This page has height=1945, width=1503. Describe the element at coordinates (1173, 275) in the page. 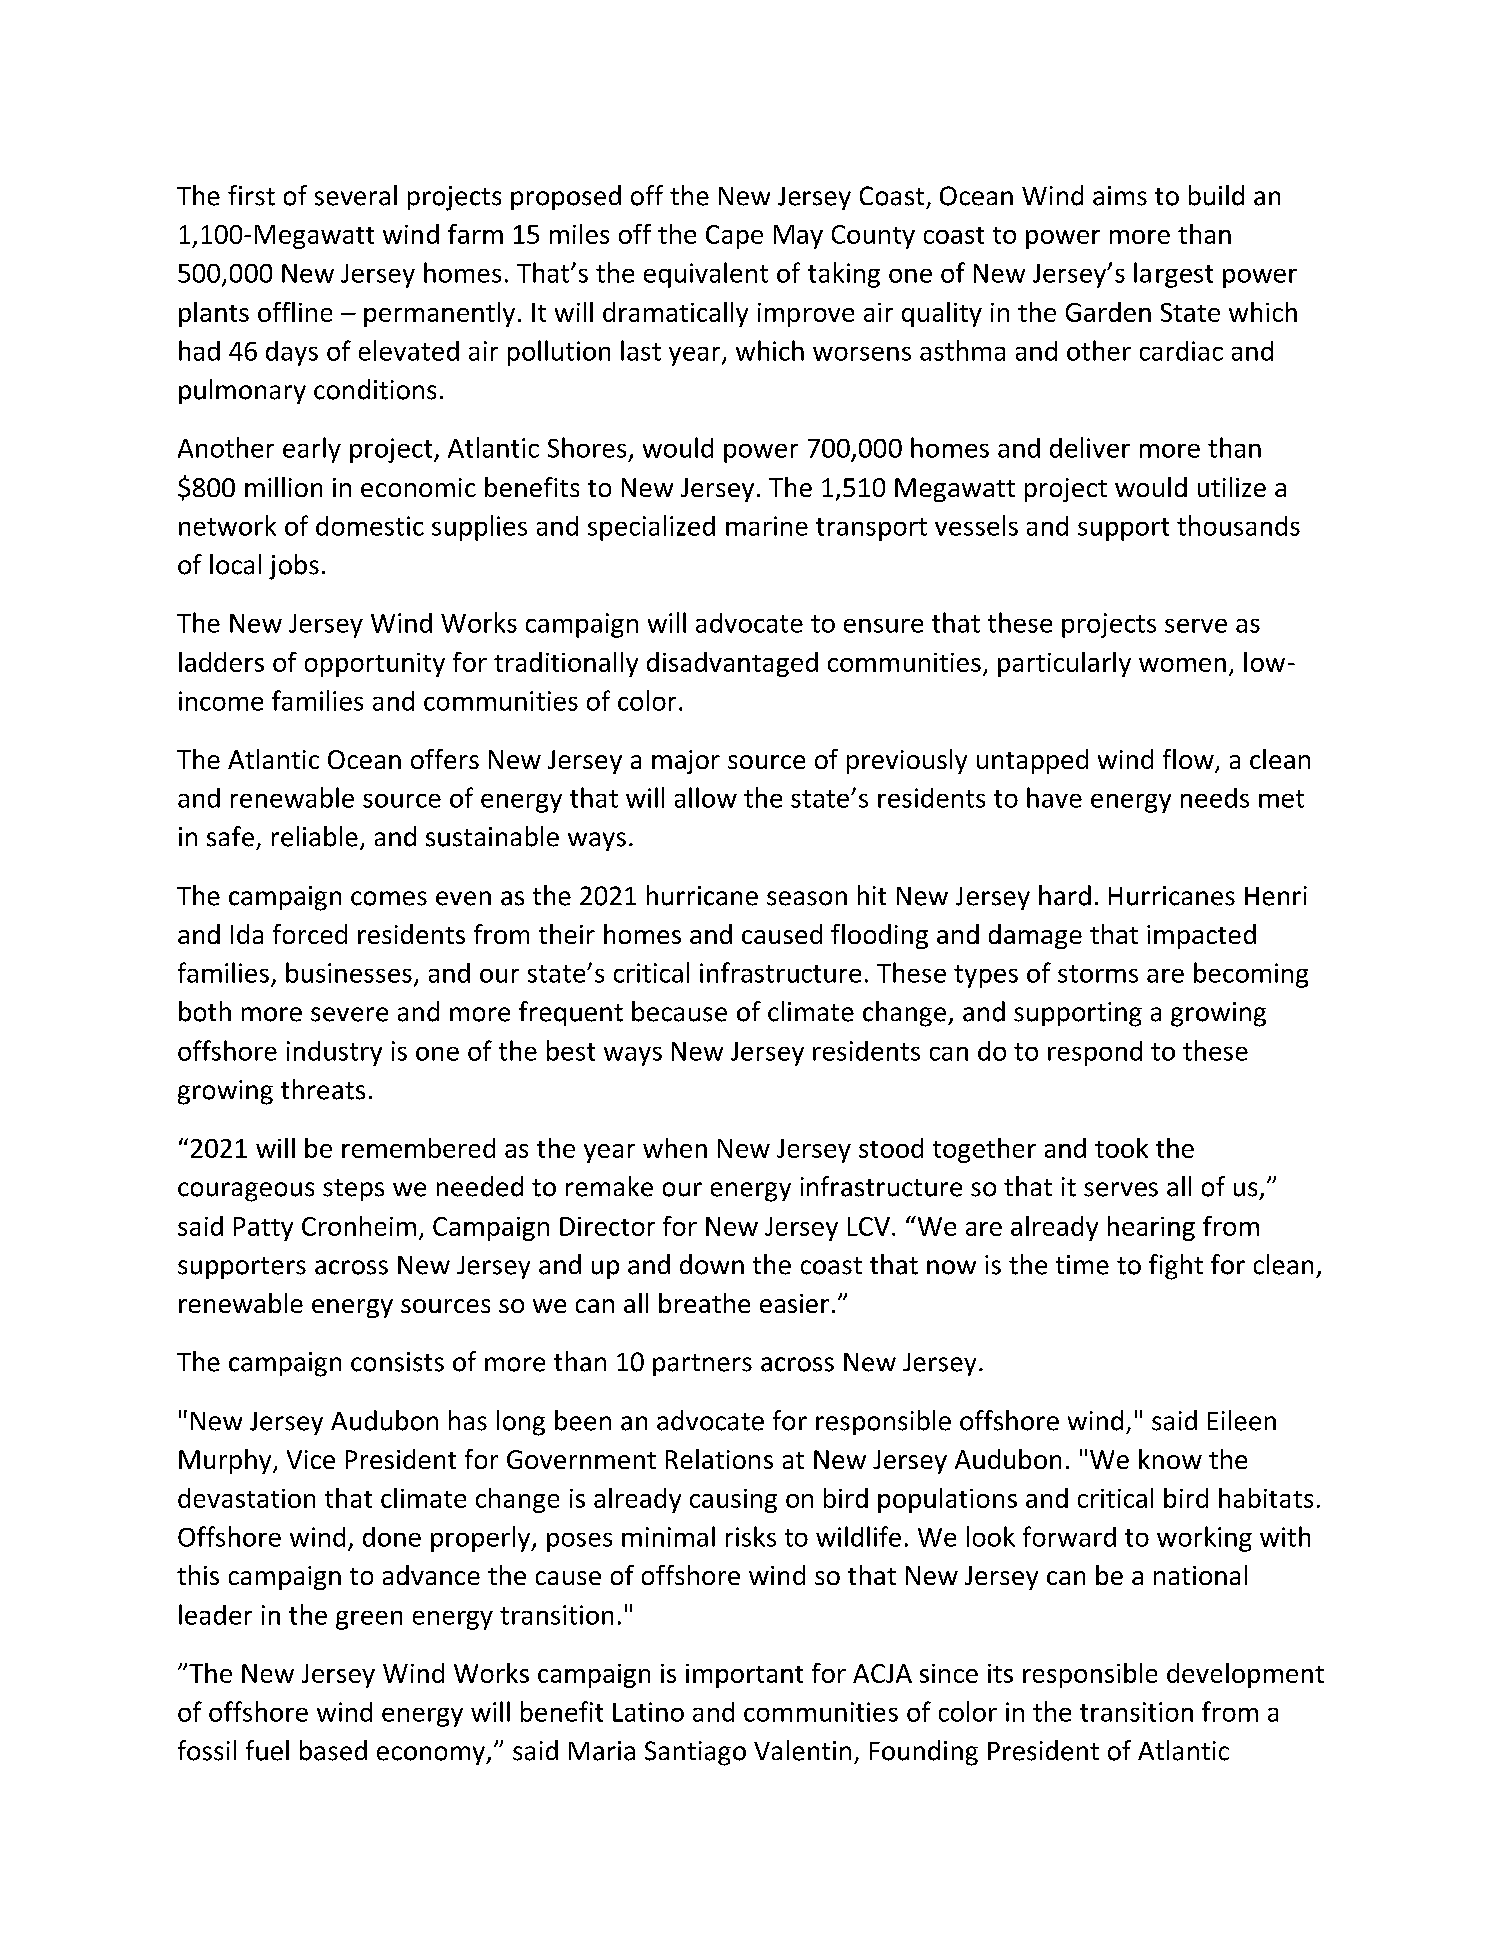

I see `largest` at that location.
